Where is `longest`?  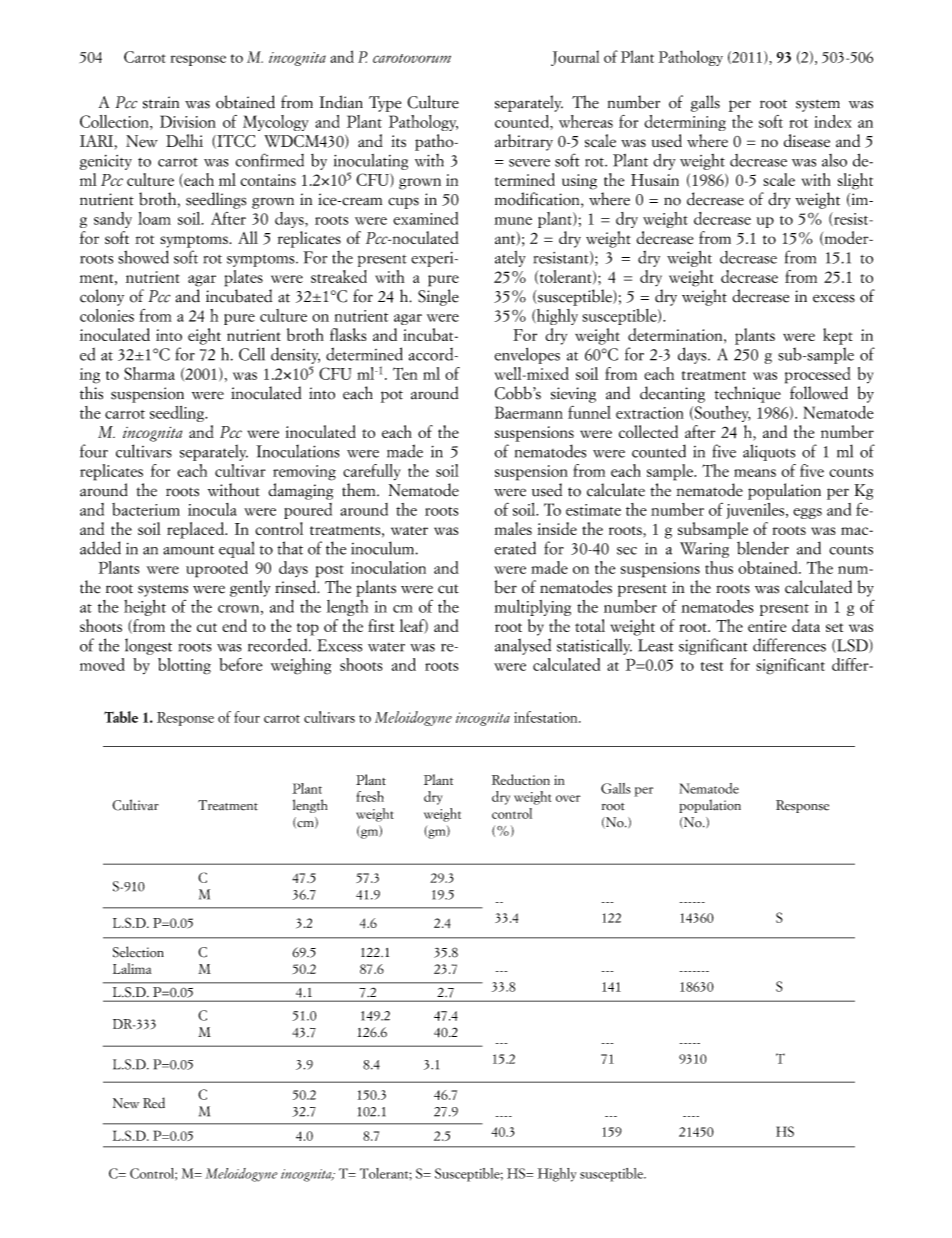
longest is located at coordinates (148, 646).
